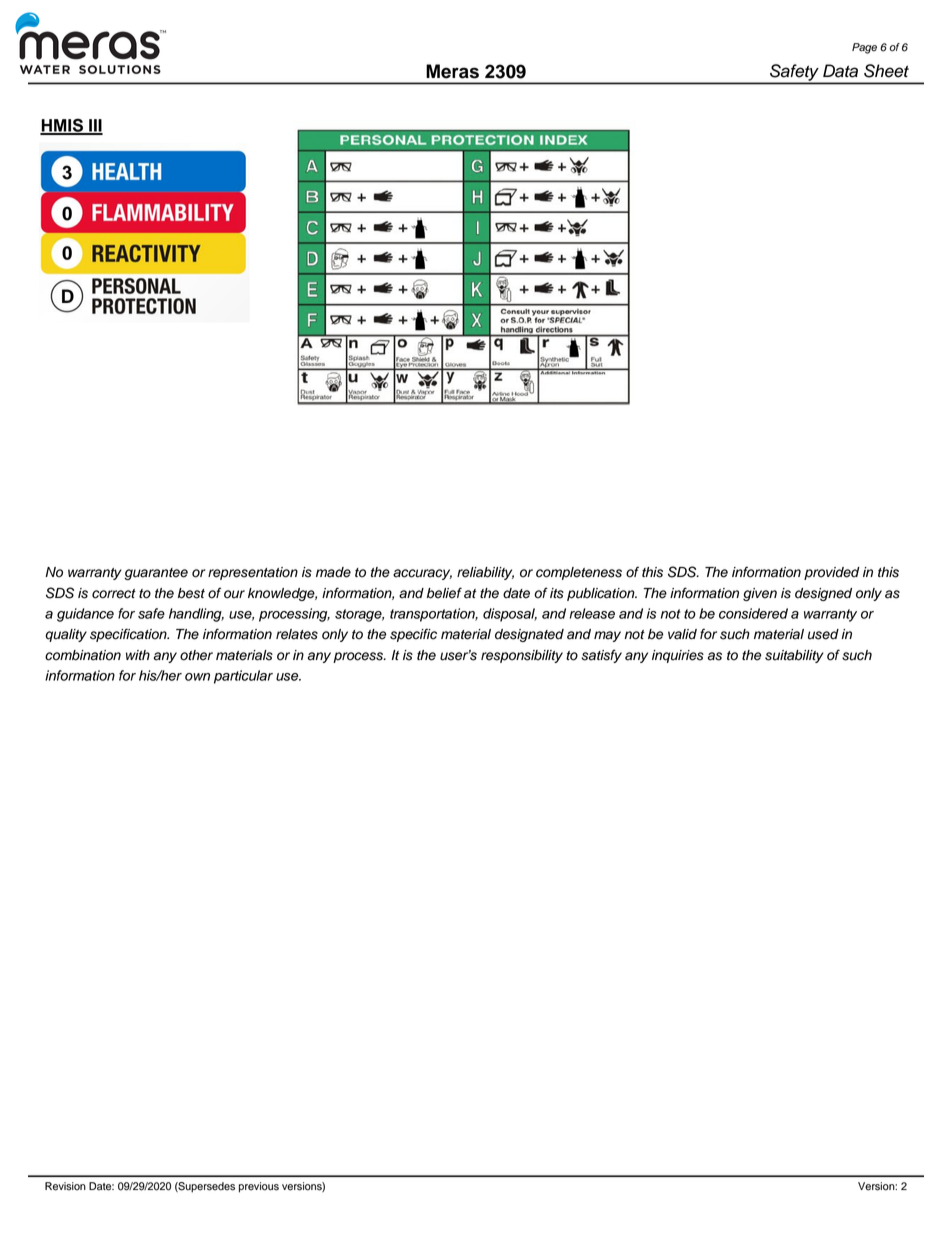 The width and height of the image is (952, 1233). Describe the element at coordinates (196, 615) in the image. I see `handling` at that location.
